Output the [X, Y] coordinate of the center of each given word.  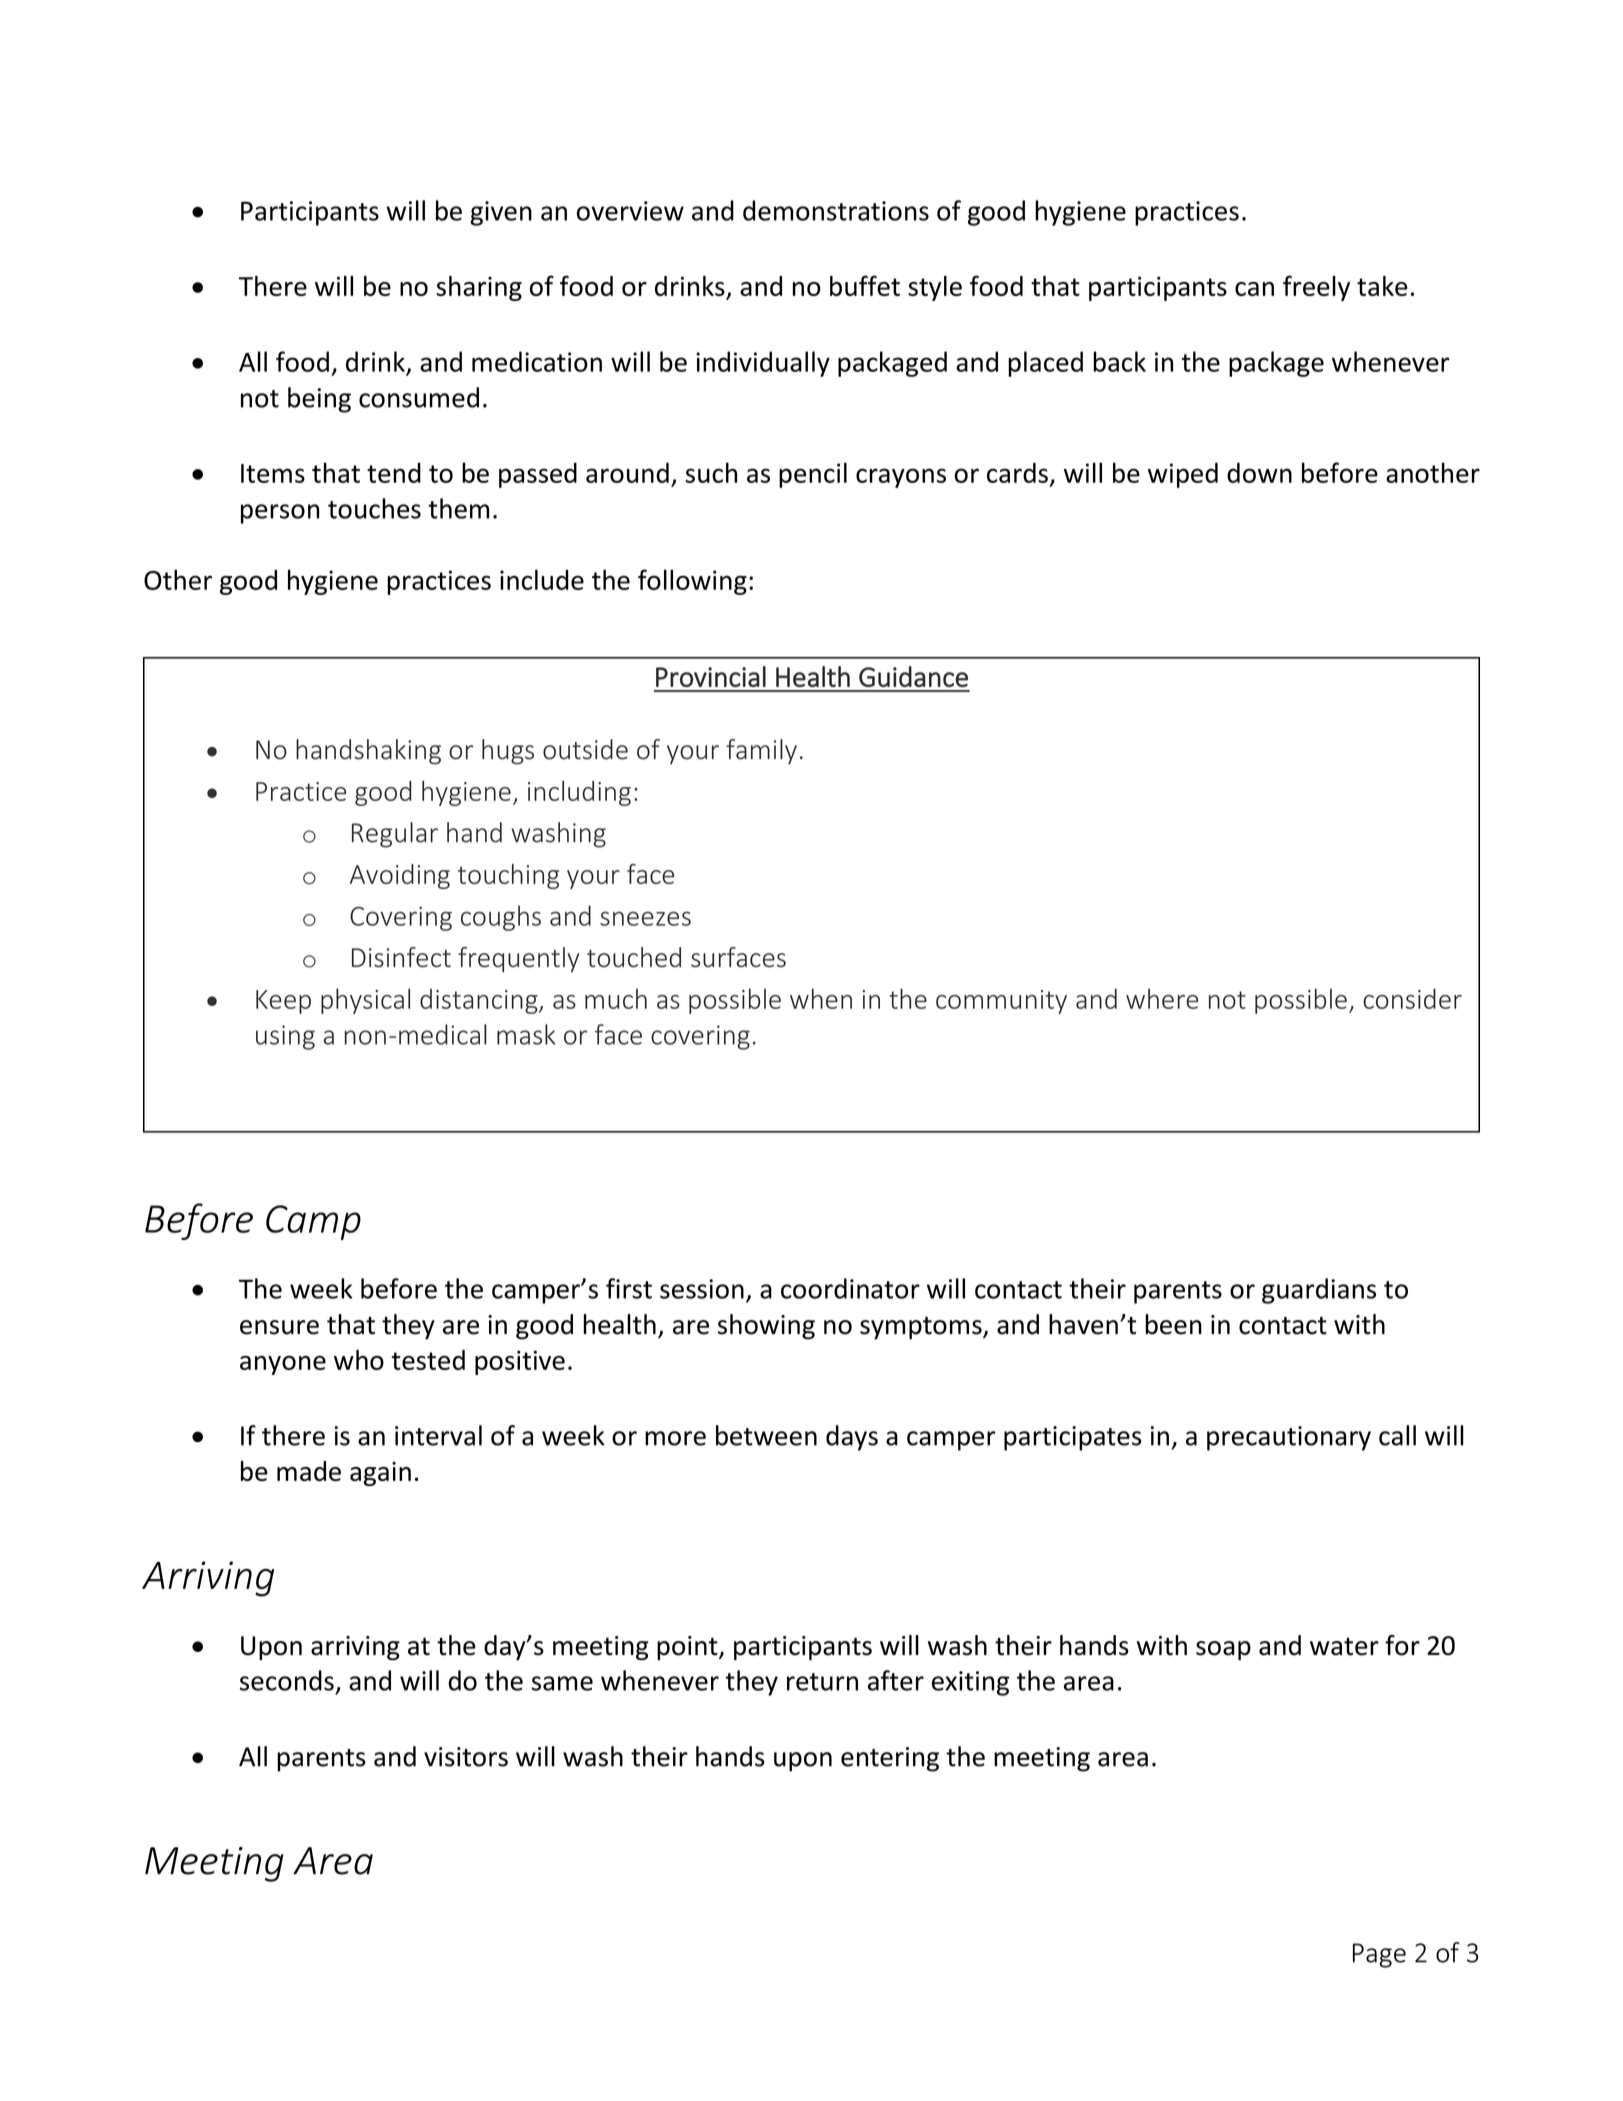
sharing [479, 288]
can [1254, 289]
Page [1379, 1955]
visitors [466, 1757]
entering [890, 1759]
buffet [865, 285]
